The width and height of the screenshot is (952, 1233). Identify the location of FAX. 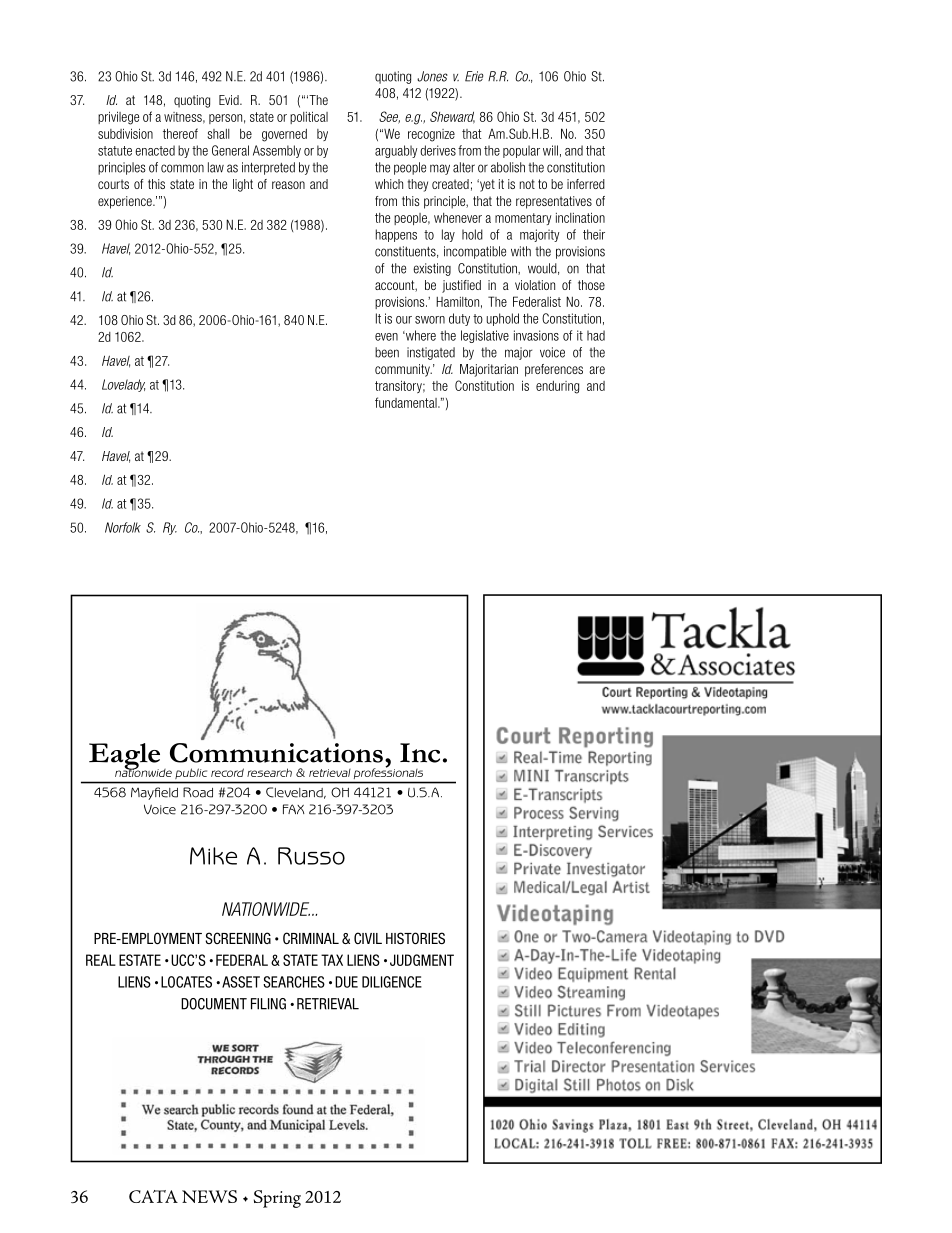
(294, 809).
